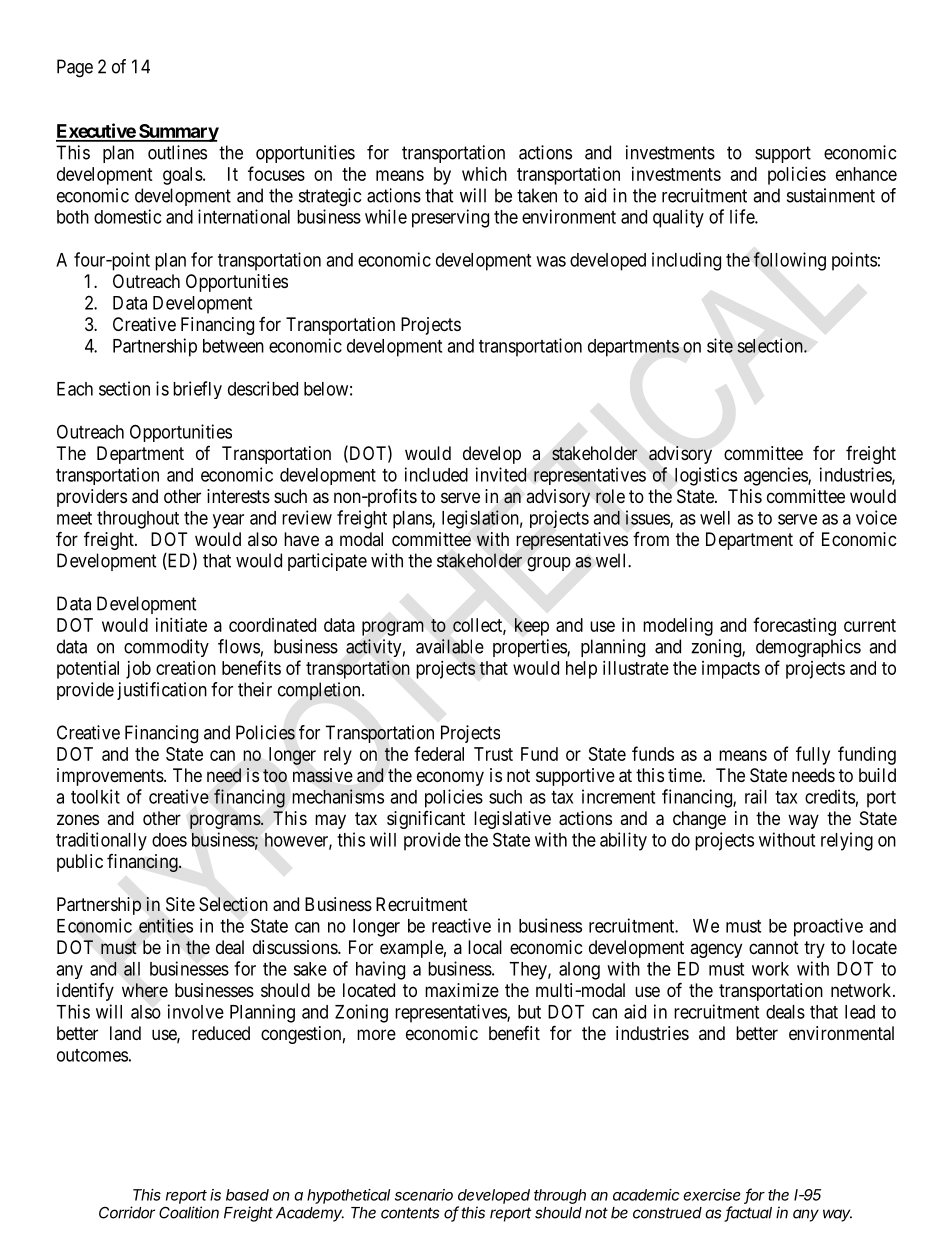 This document has width=952, height=1233. Describe the element at coordinates (178, 133) in the document. I see `Summary` at that location.
